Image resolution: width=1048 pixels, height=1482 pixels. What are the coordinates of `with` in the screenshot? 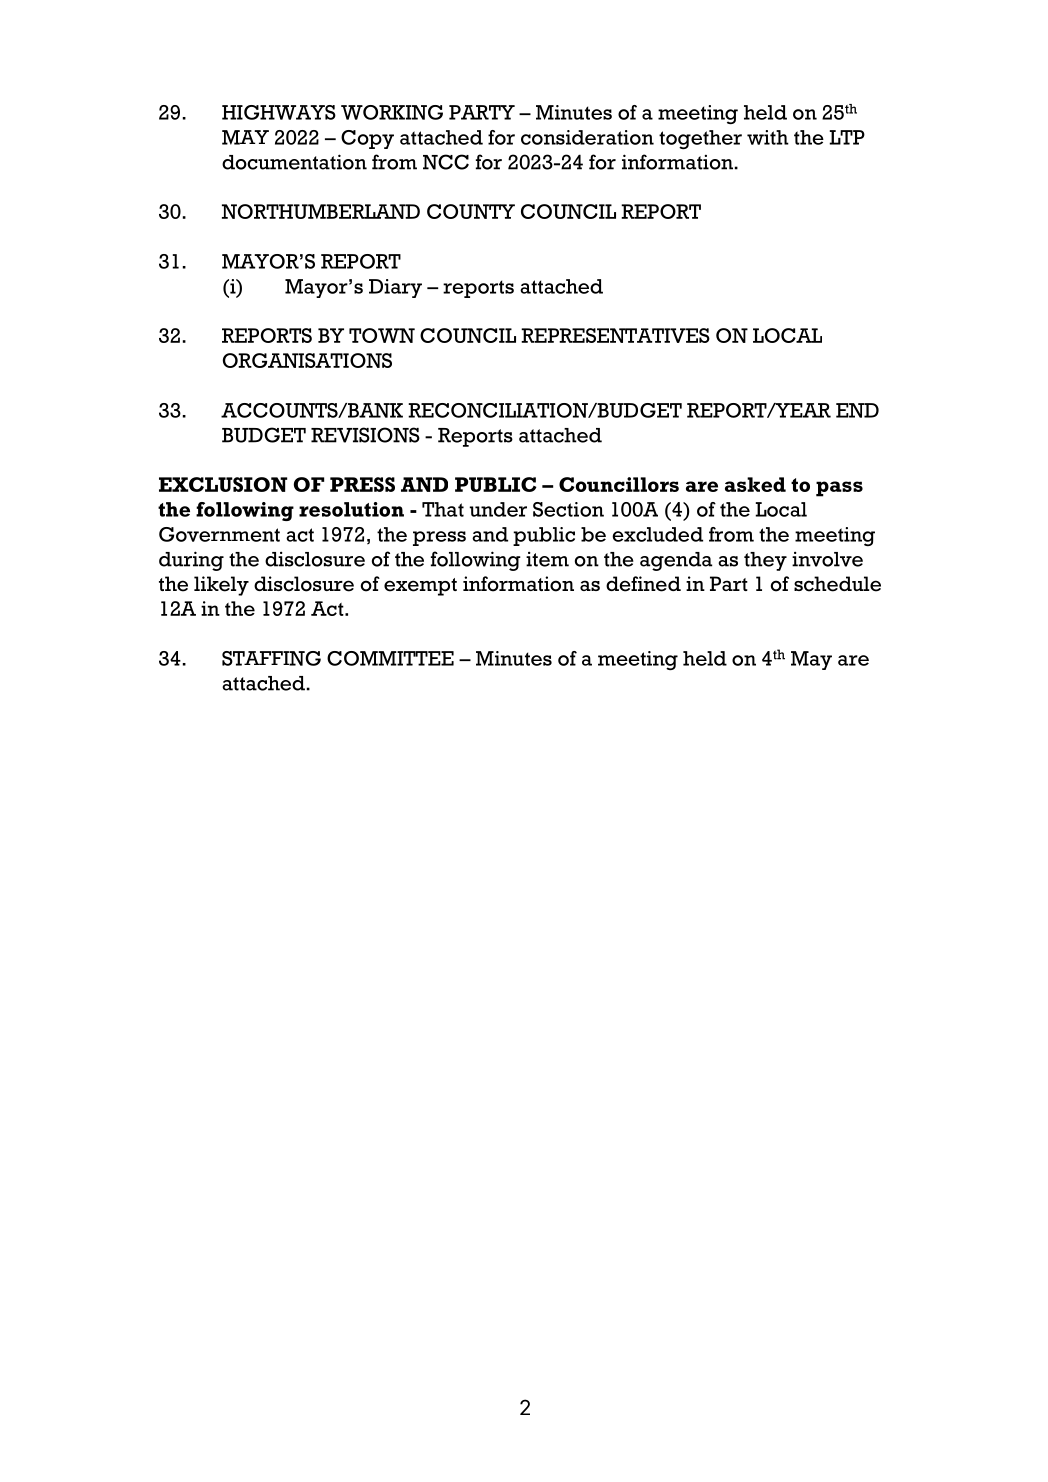 It's located at (768, 137).
